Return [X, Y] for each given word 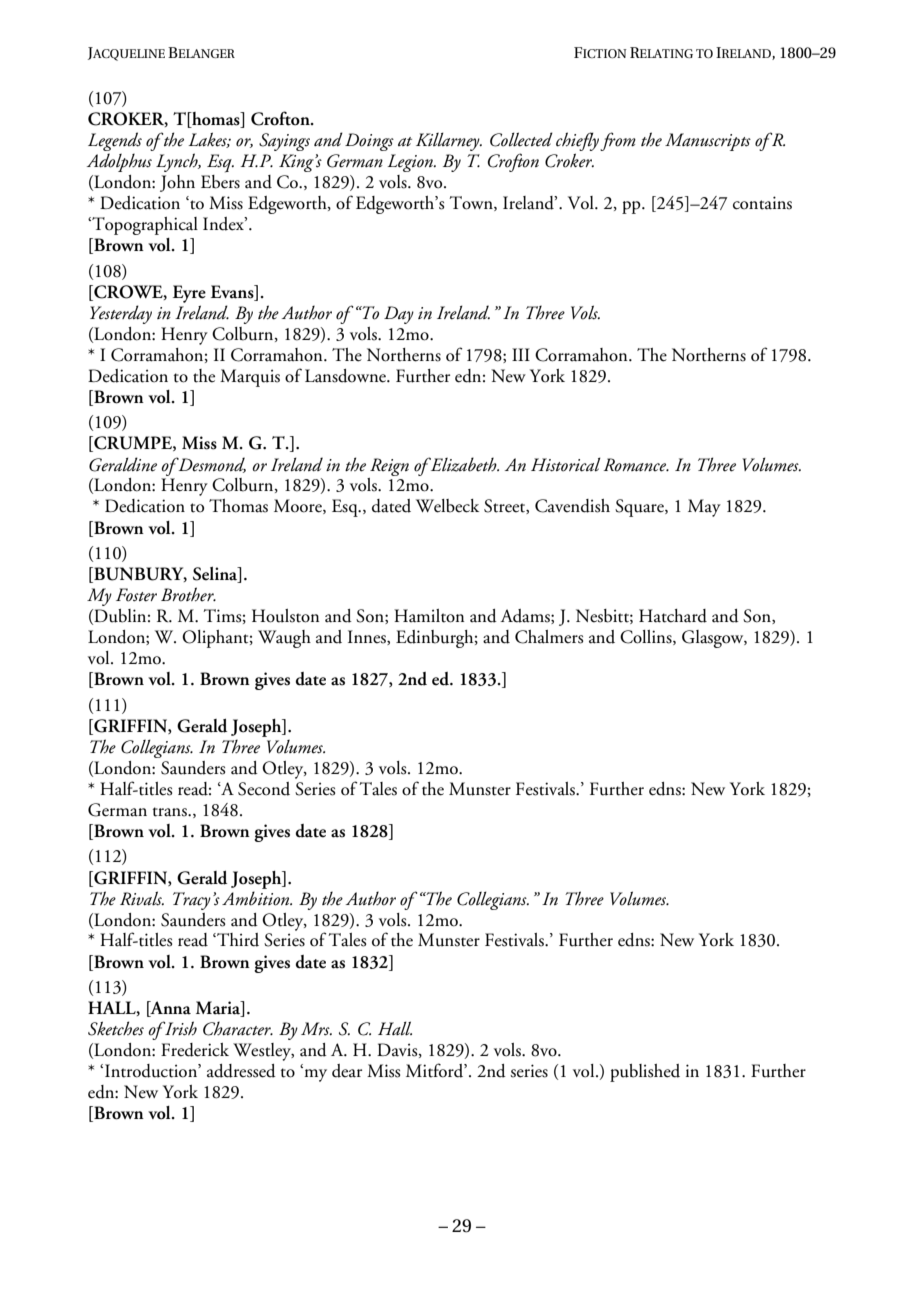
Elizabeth [463, 464]
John [177, 183]
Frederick [195, 1050]
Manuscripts [708, 142]
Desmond [211, 465]
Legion [411, 163]
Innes [368, 637]
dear [347, 1071]
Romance [636, 465]
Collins [647, 637]
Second [264, 789]
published [645, 1073]
